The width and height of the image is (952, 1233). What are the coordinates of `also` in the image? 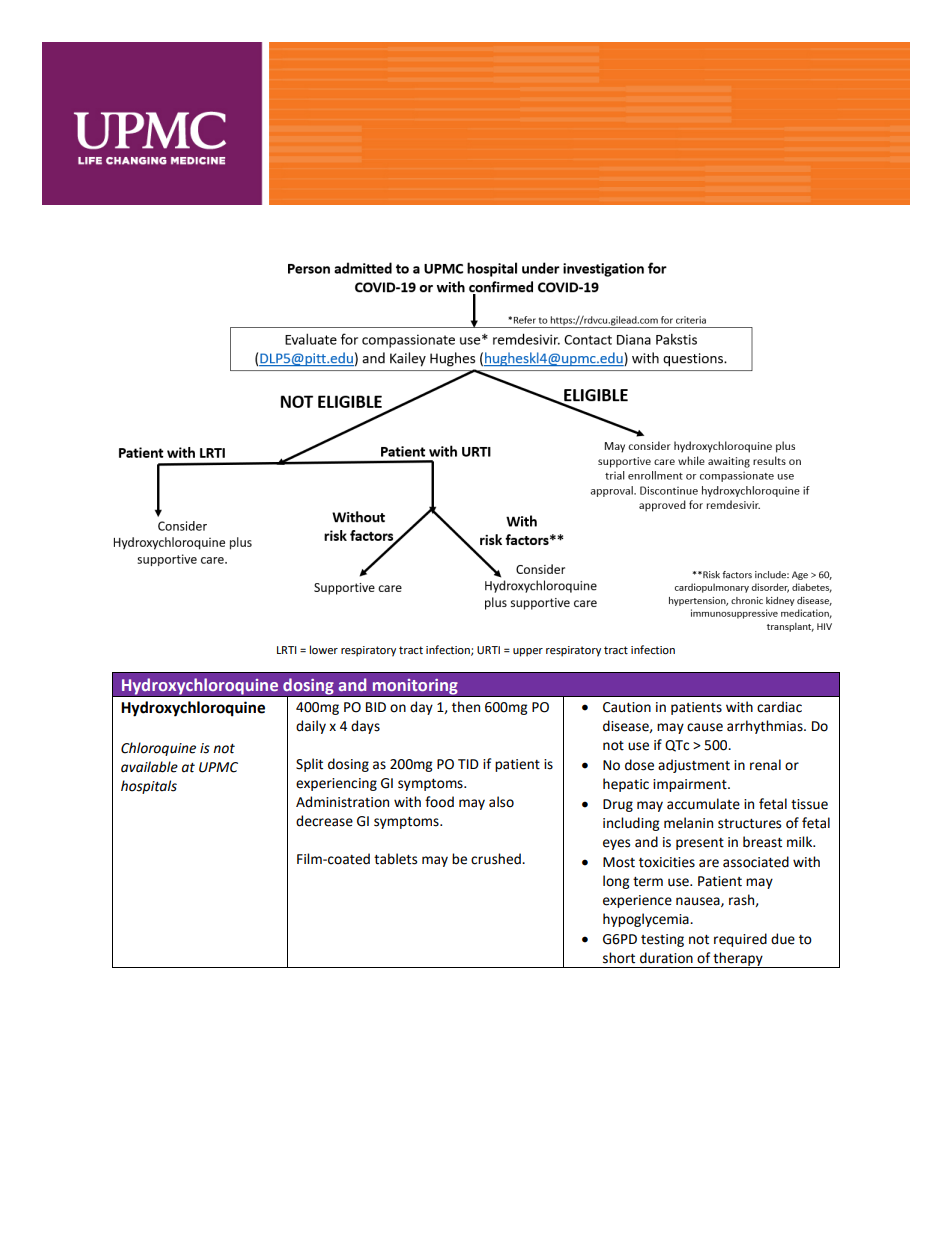 It's located at (501, 802).
